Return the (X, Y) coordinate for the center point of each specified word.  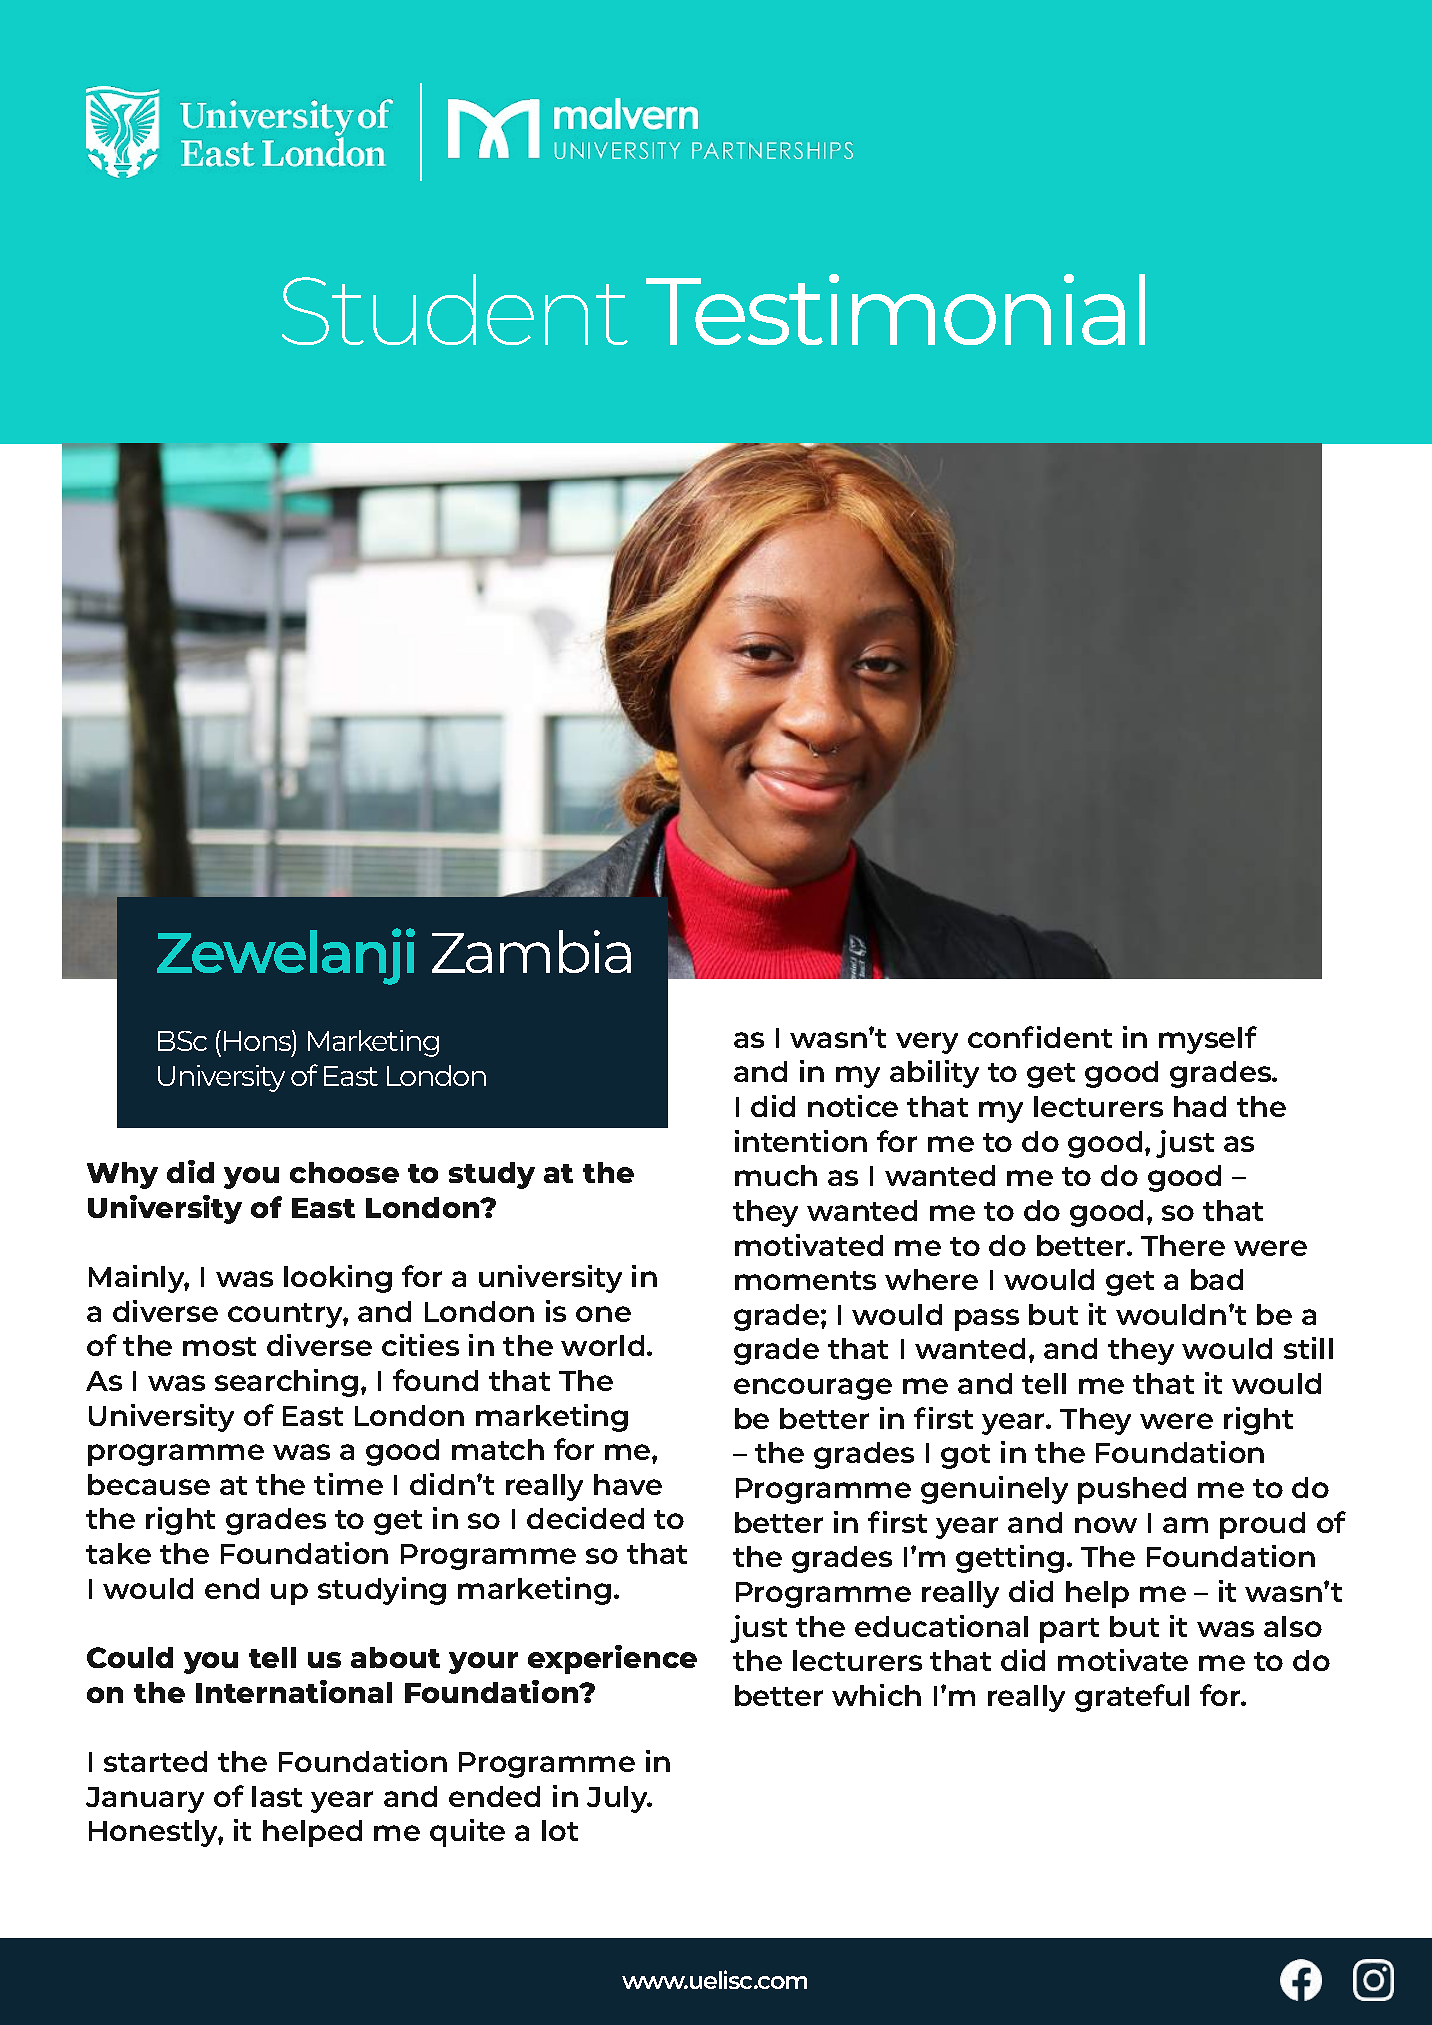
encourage (813, 1389)
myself (1208, 1040)
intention (801, 1141)
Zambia (531, 951)
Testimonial (895, 309)
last (277, 1796)
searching (286, 1383)
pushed (1132, 1490)
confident (1040, 1037)
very (927, 1043)
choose (344, 1172)
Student (455, 309)
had (1200, 1106)
